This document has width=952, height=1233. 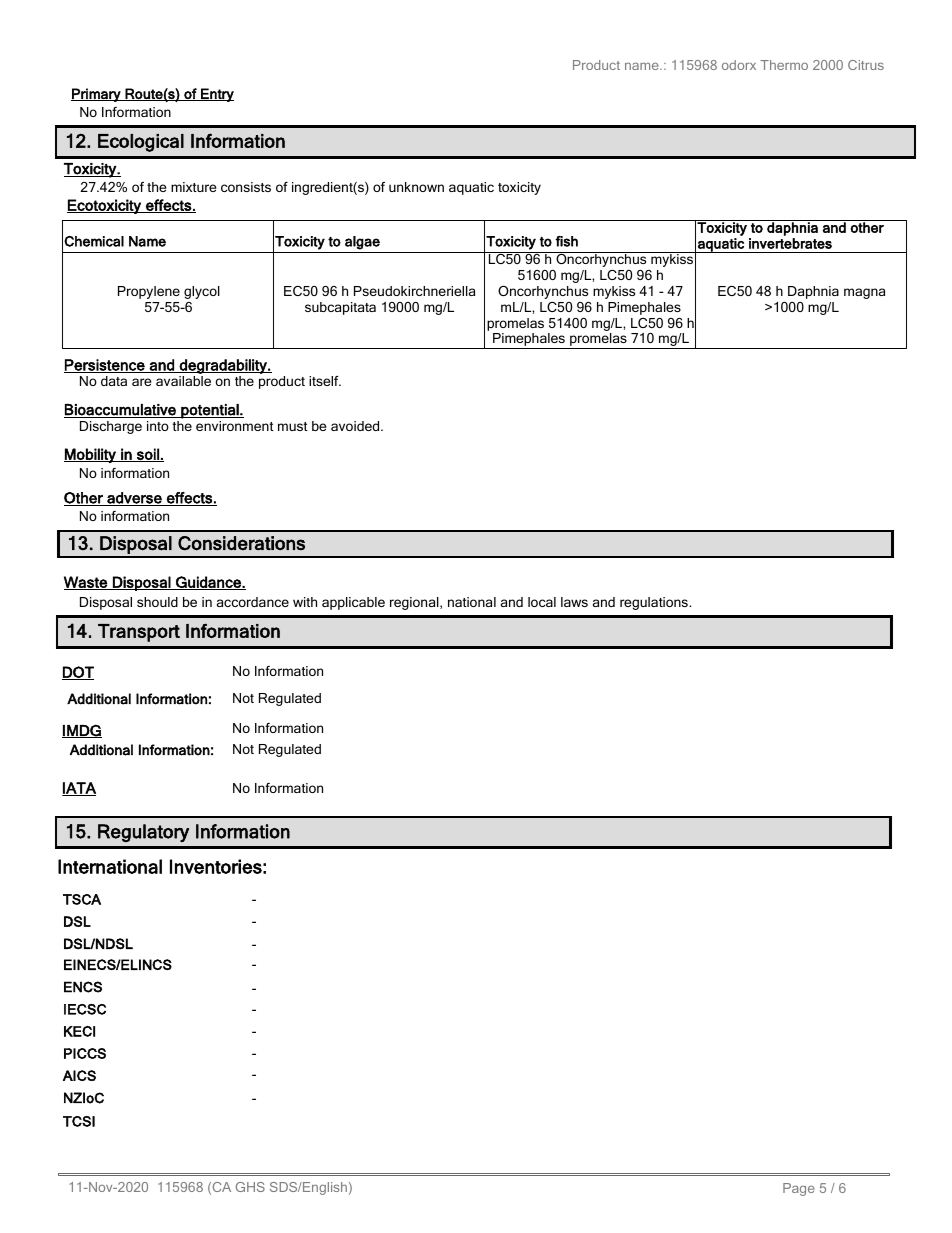 I want to click on unknown, so click(x=416, y=187).
